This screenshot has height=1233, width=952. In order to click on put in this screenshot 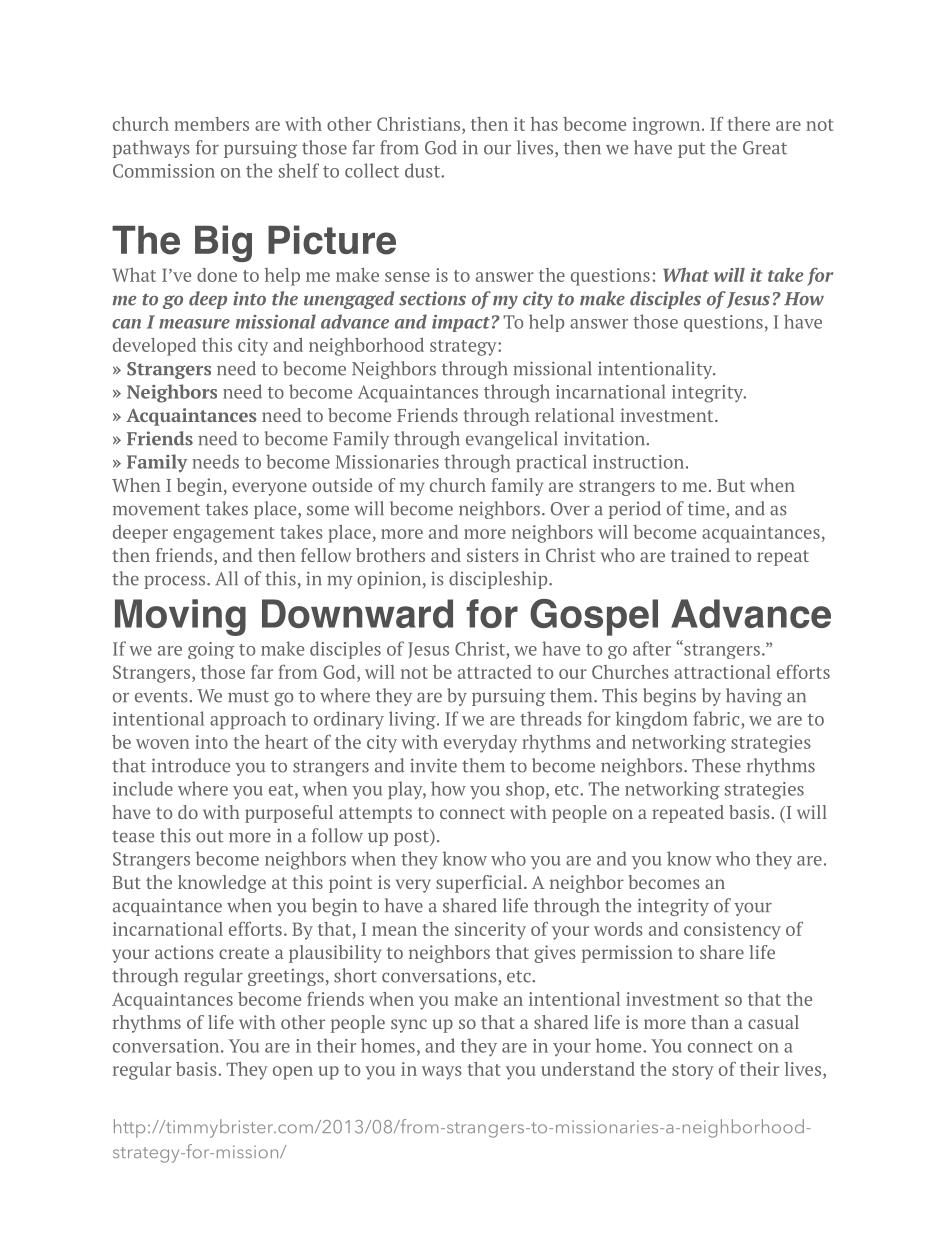, I will do `click(691, 150)`.
